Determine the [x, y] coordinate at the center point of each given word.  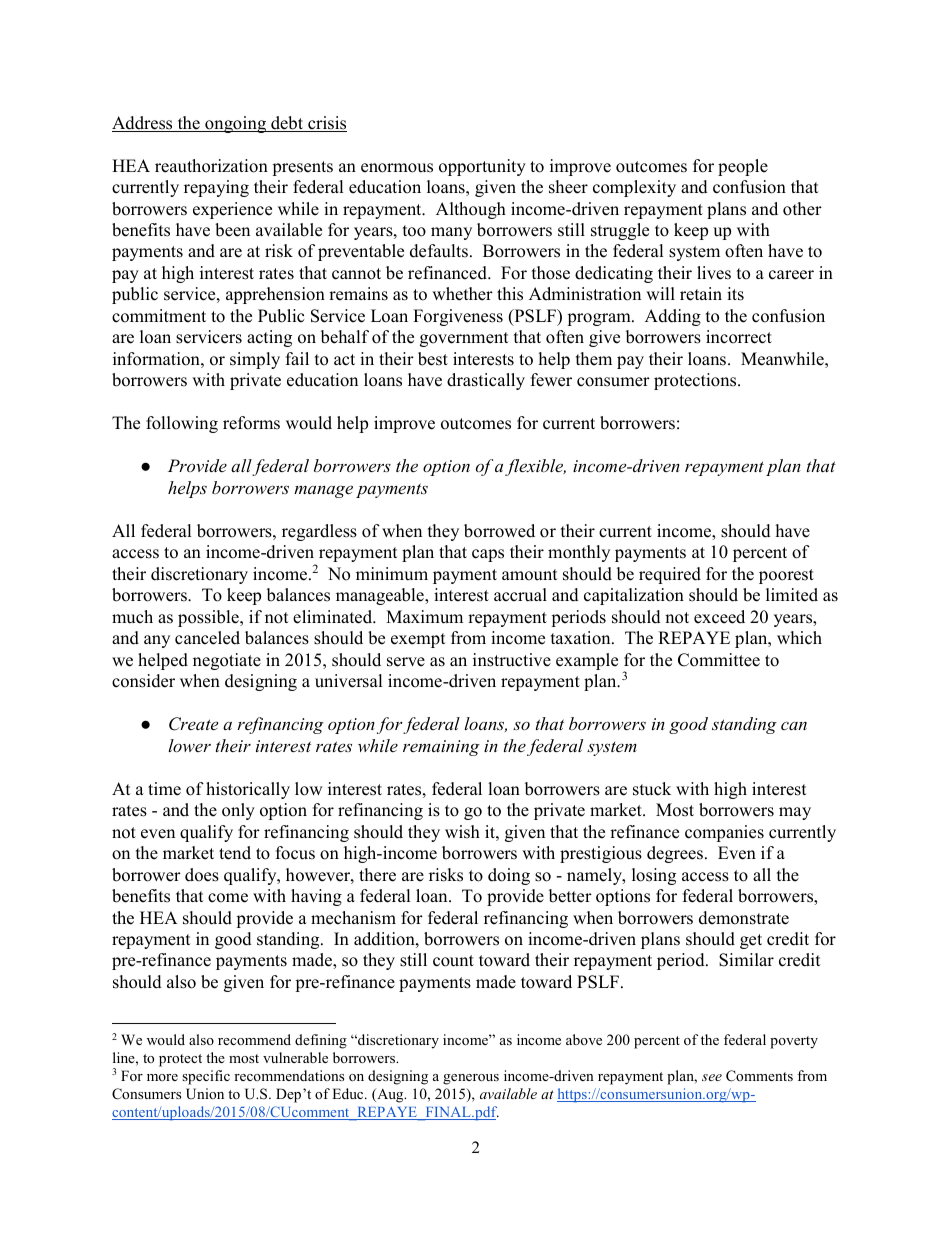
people [743, 167]
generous [471, 1079]
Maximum [424, 617]
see [712, 1077]
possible [209, 618]
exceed [719, 617]
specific [206, 1077]
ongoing [236, 124]
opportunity [482, 167]
